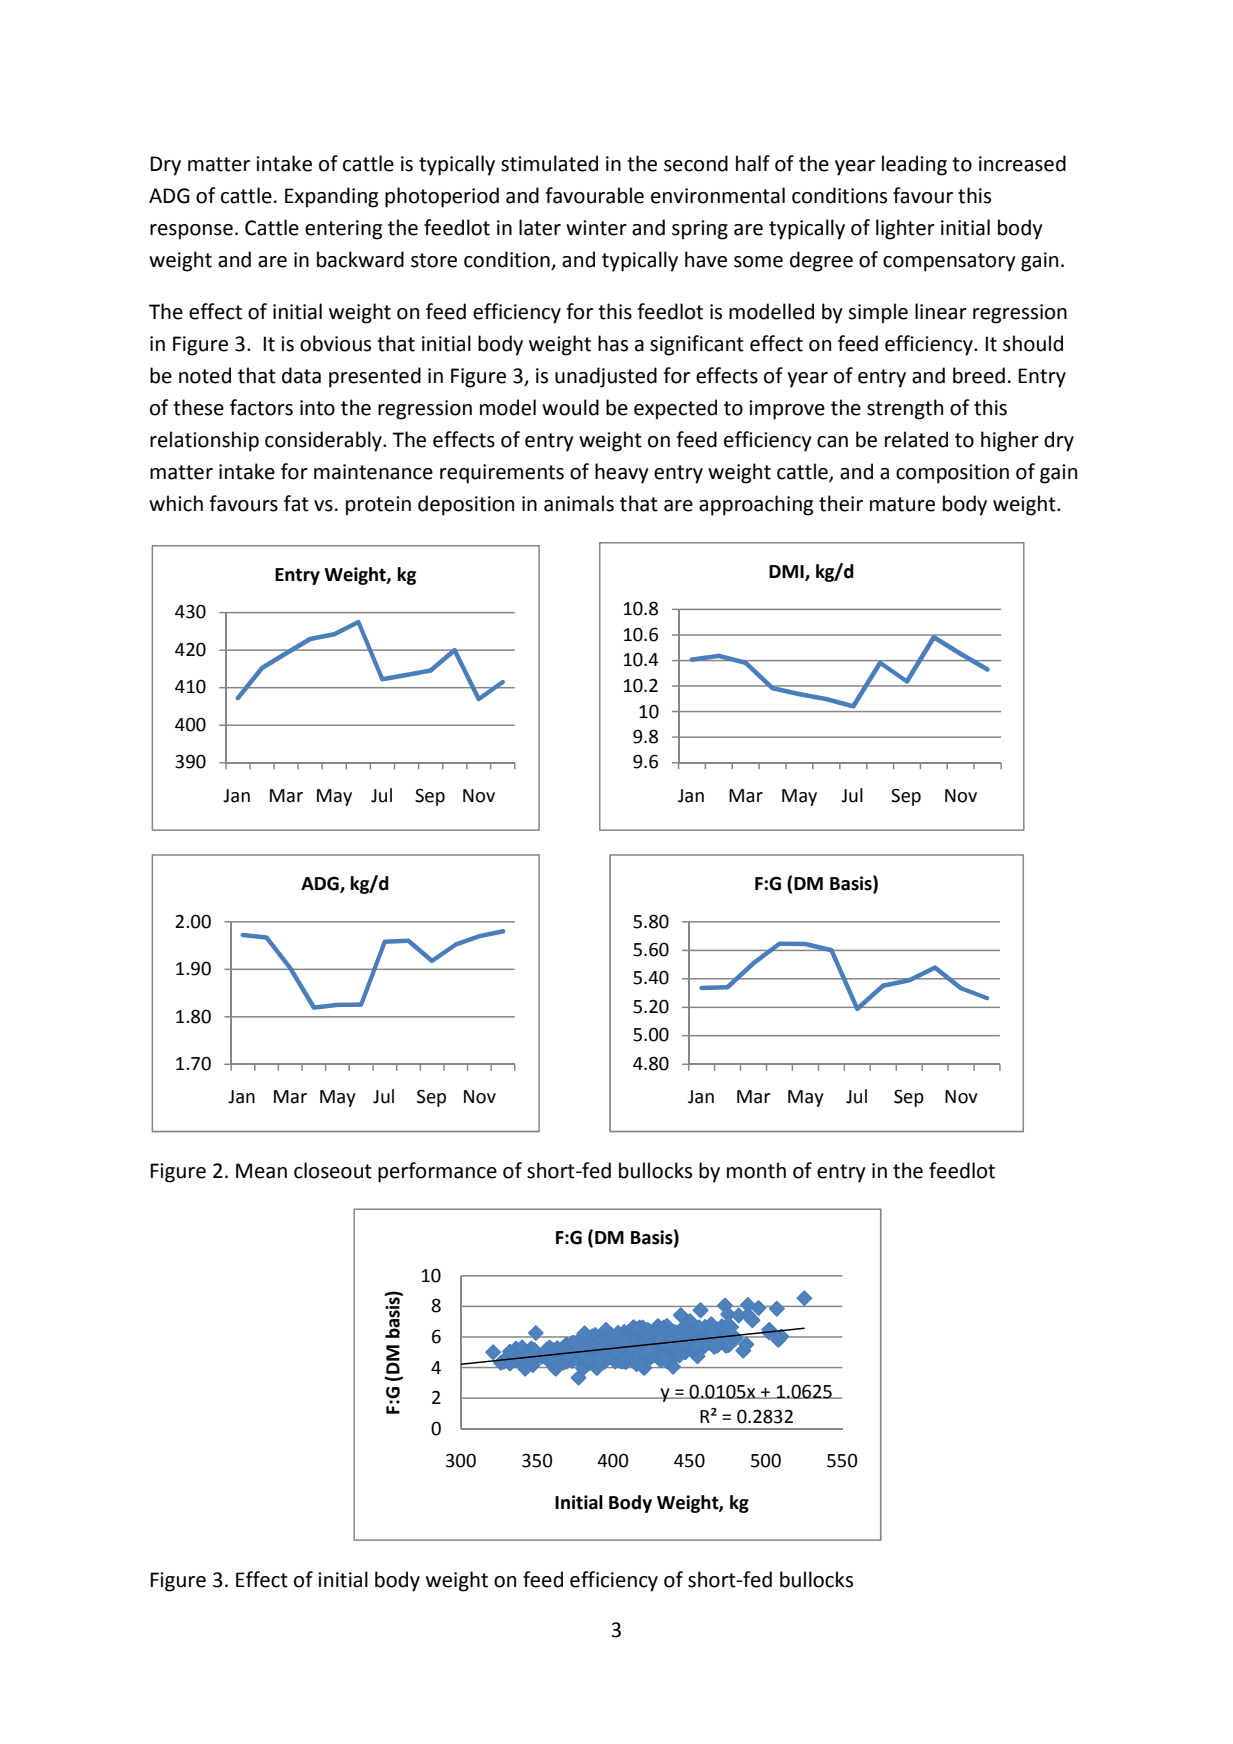 This page has width=1233, height=1744. I want to click on Mean, so click(261, 1171).
